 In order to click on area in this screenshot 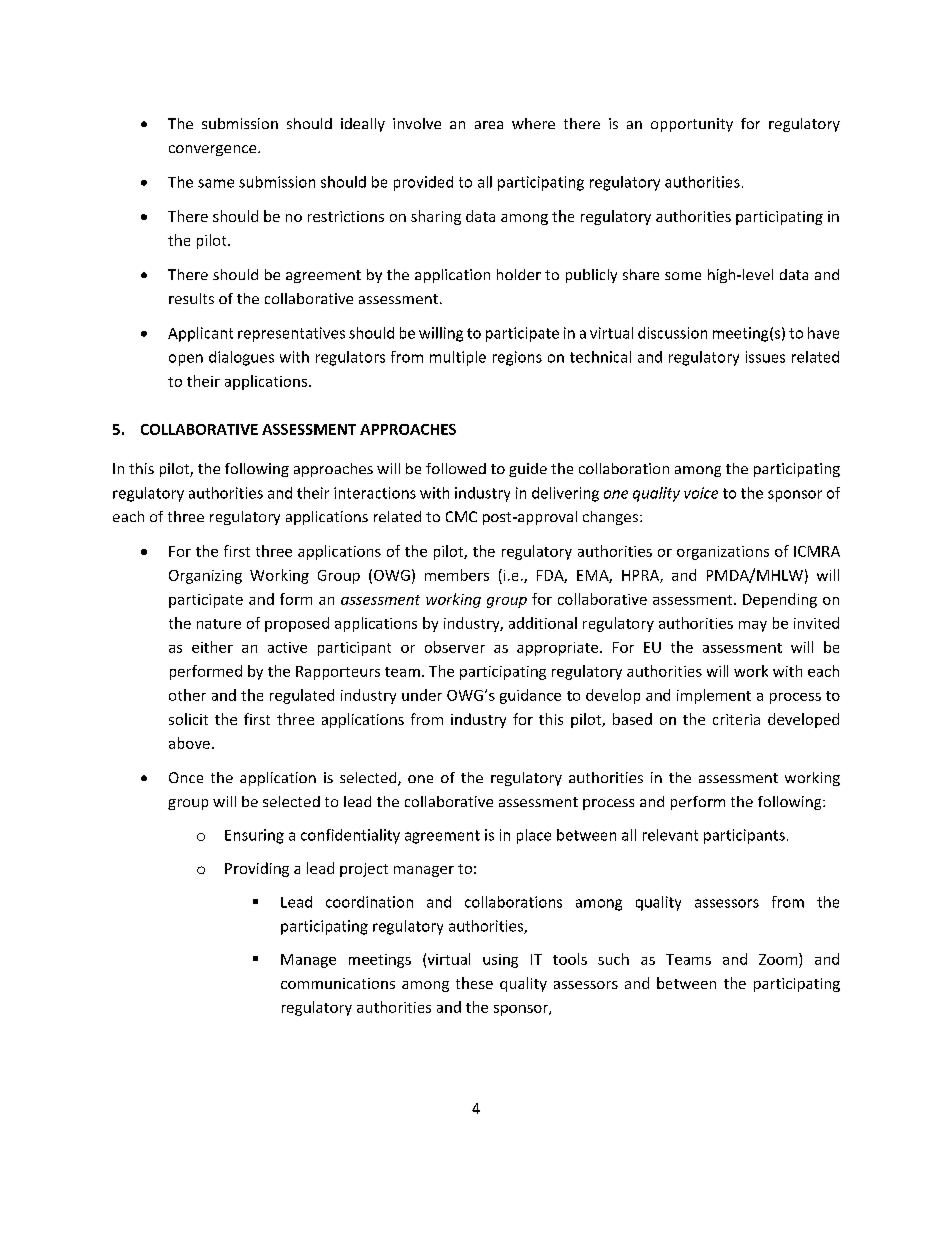, I will do `click(489, 125)`.
